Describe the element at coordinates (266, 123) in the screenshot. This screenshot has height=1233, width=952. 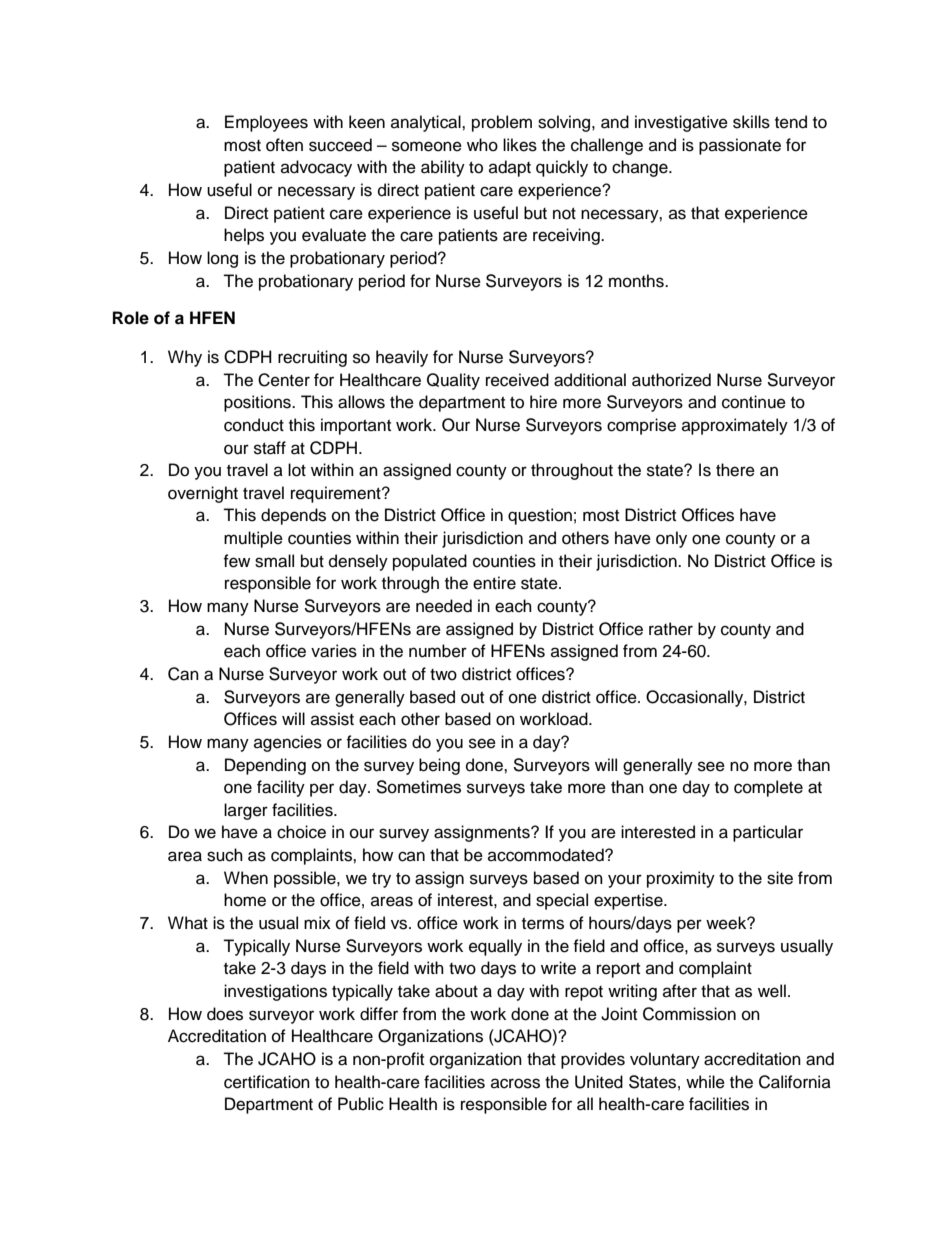
I see `Employees` at that location.
